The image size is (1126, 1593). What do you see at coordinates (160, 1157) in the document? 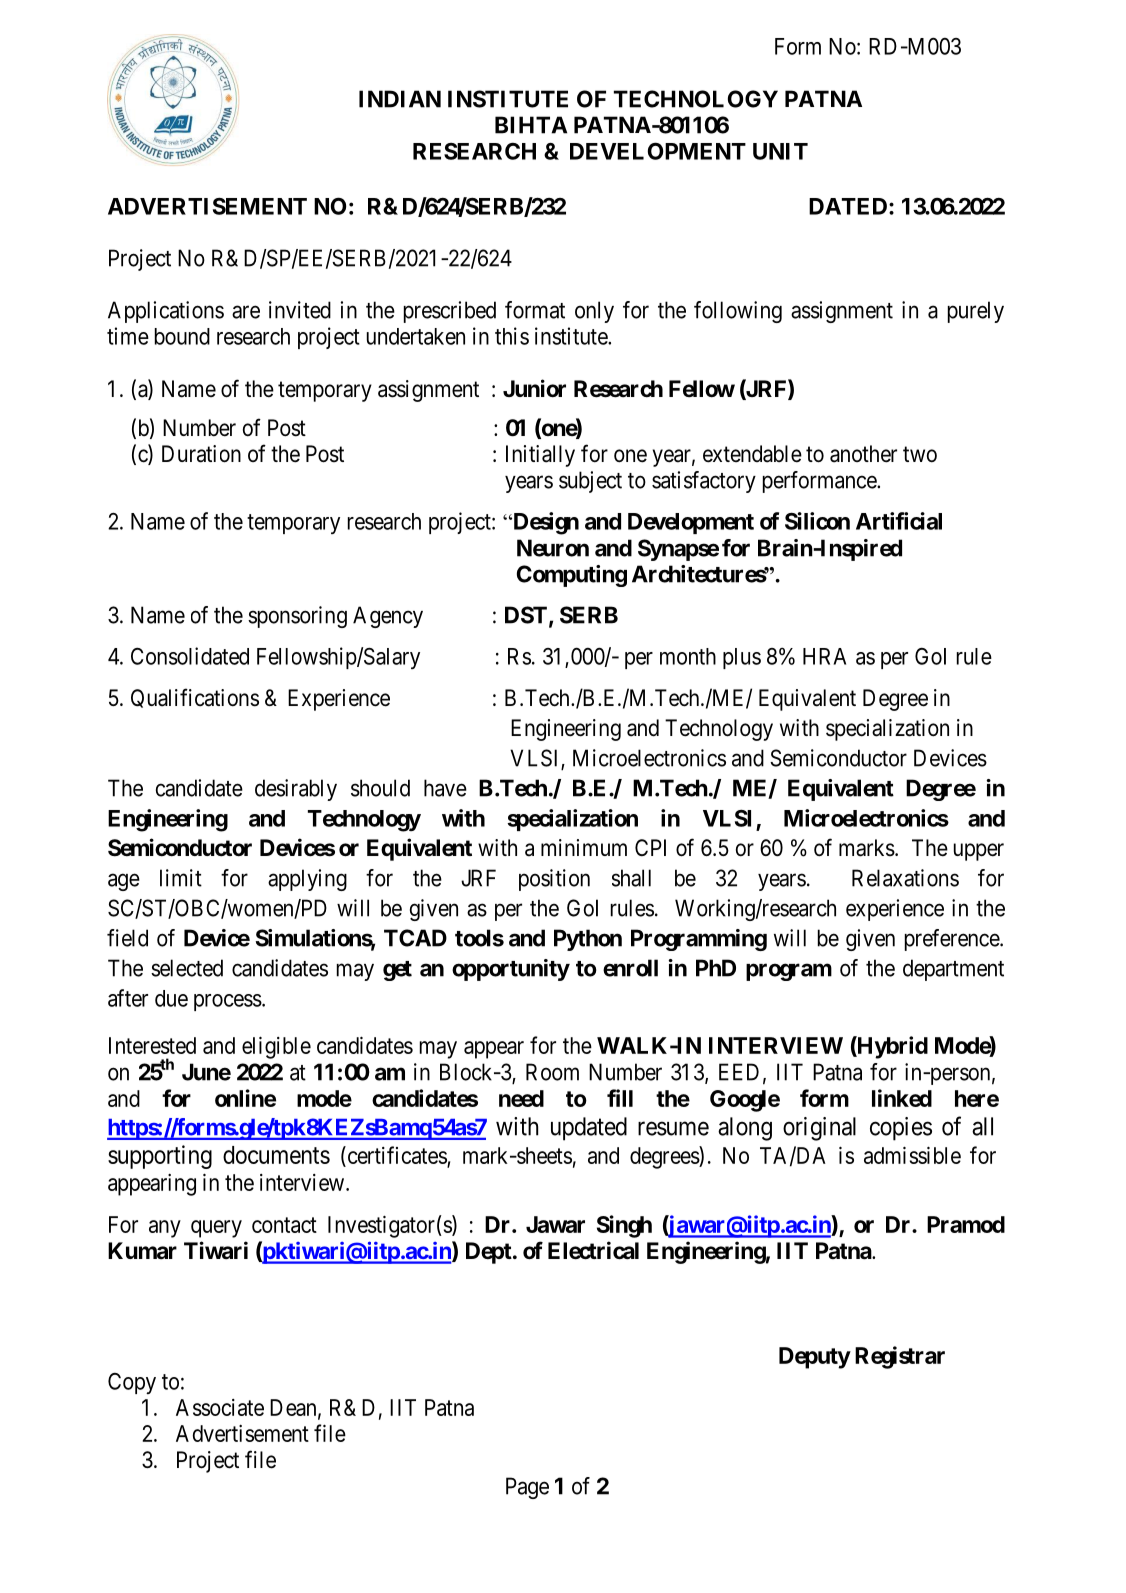
I see `supporting` at bounding box center [160, 1157].
